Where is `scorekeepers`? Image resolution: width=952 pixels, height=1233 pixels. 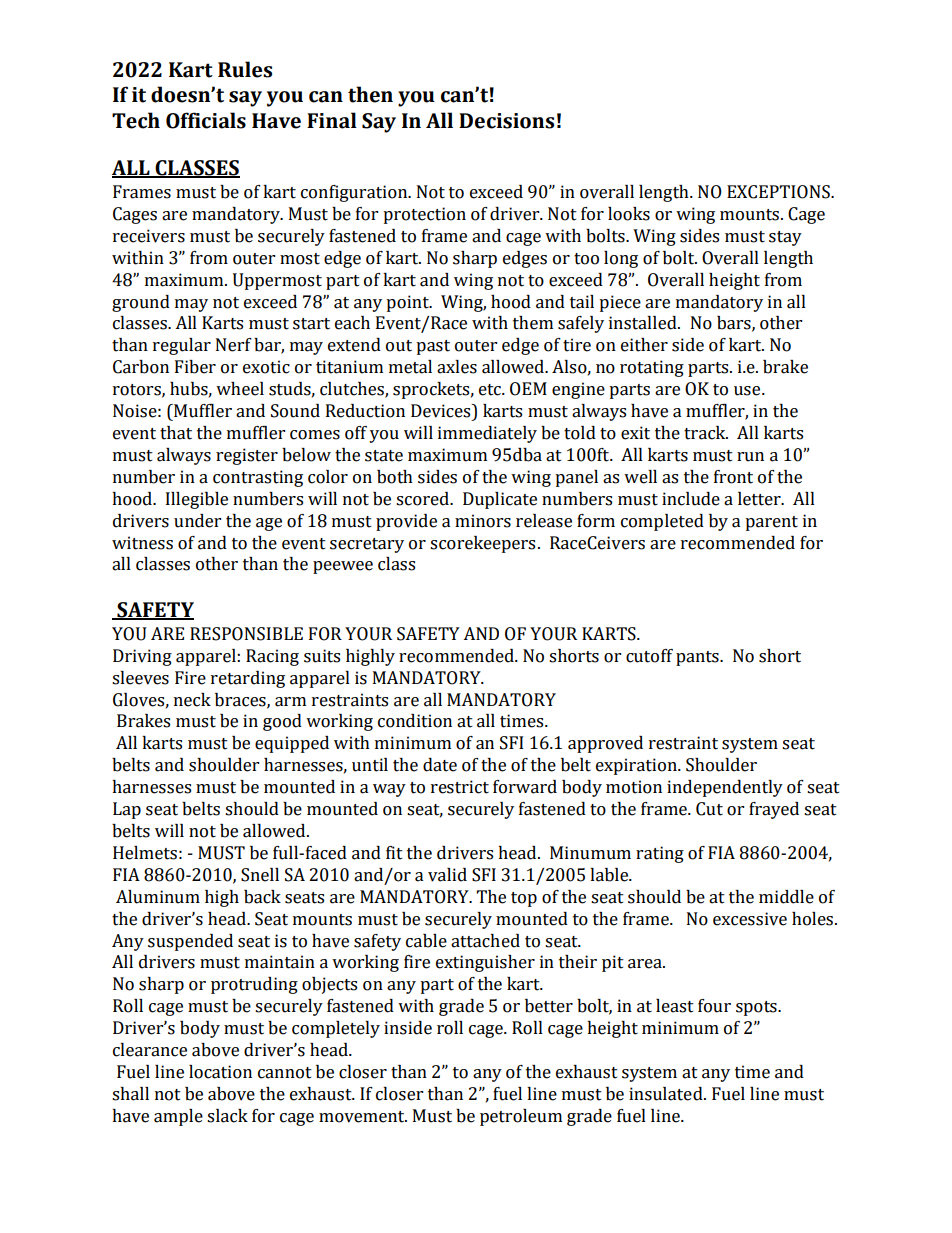
scorekeepers is located at coordinates (482, 544).
